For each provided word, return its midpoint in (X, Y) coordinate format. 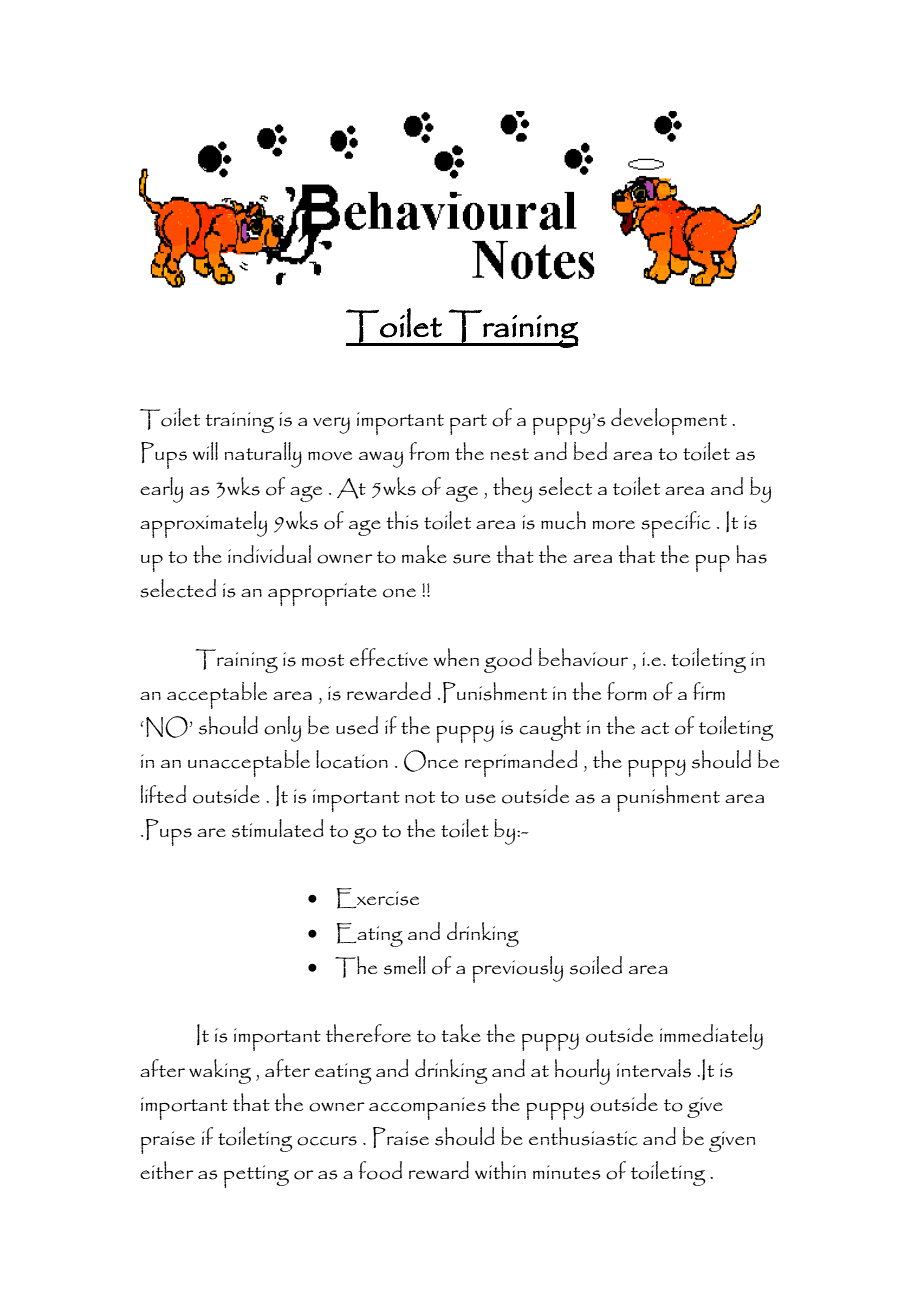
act (655, 728)
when (456, 657)
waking (220, 1071)
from (429, 451)
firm (709, 691)
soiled (596, 965)
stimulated (278, 828)
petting (256, 1176)
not (420, 797)
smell (405, 965)
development (669, 421)
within (500, 1170)
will (205, 451)
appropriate (322, 594)
